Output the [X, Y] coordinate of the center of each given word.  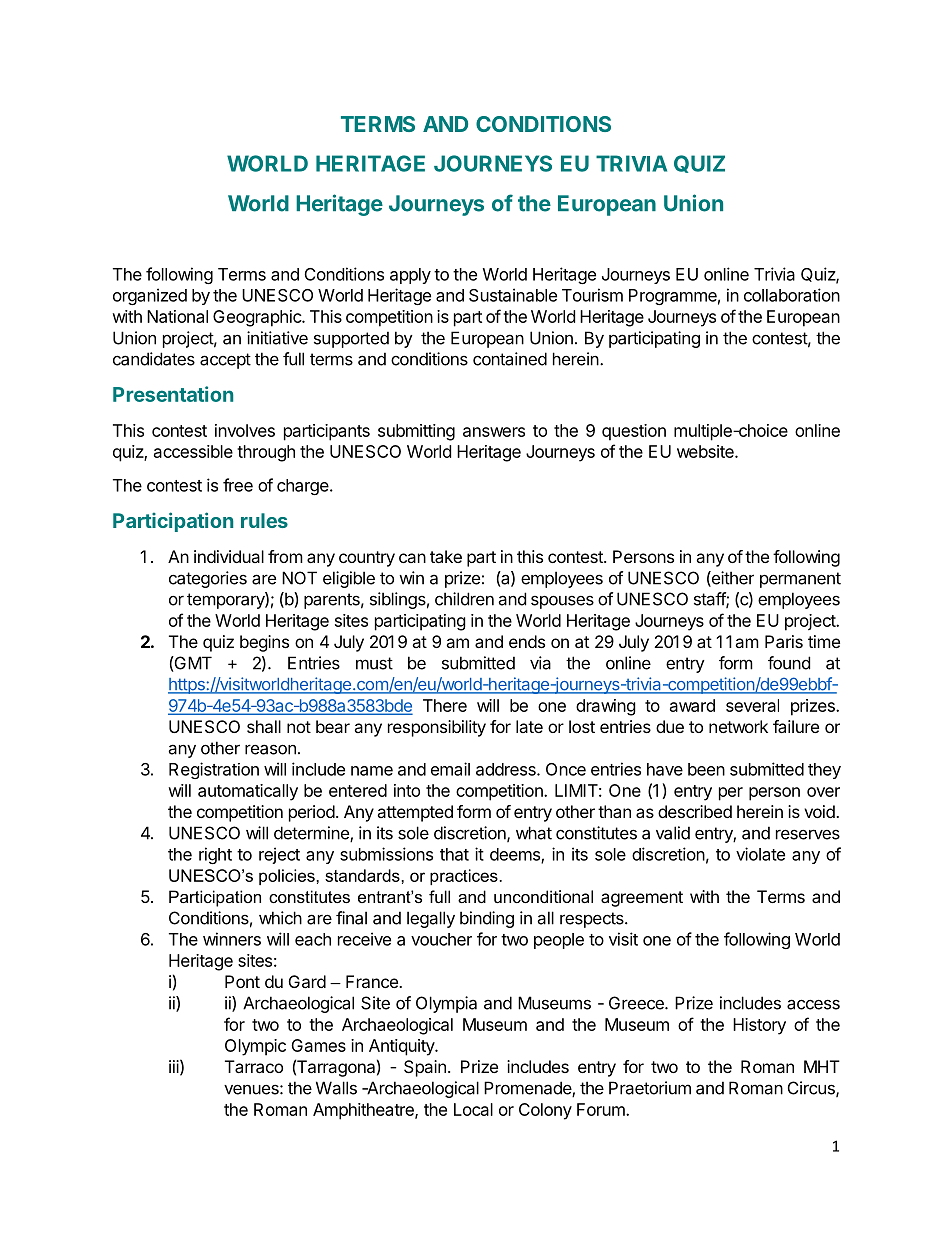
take [446, 556]
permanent [800, 580]
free [238, 485]
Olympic [255, 1047]
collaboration [792, 295]
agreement [642, 899]
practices [464, 877]
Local [473, 1109]
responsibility [437, 728]
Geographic [258, 318]
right [215, 855]
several [752, 705]
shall [264, 726]
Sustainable [513, 295]
